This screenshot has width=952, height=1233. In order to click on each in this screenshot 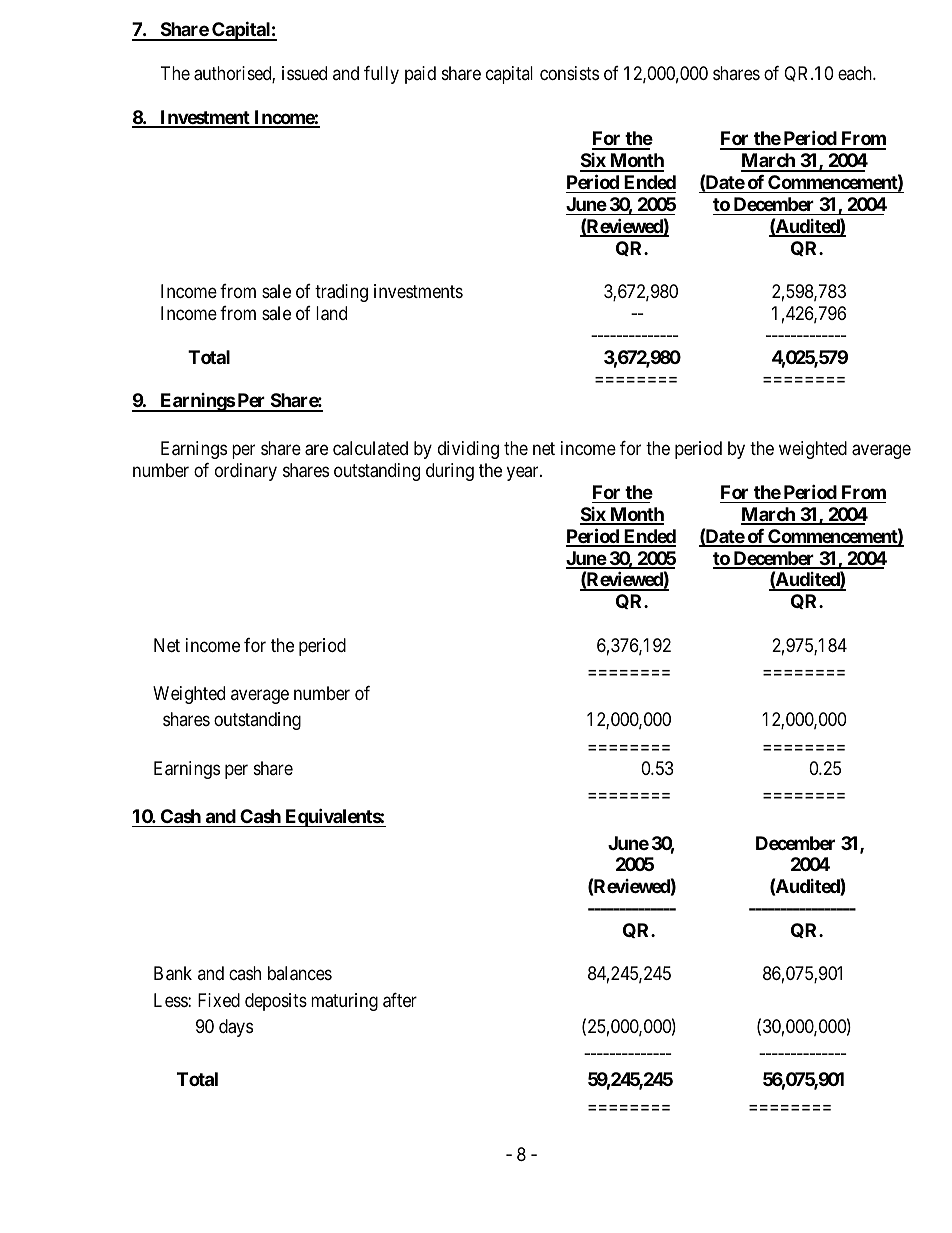, I will do `click(856, 73)`.
